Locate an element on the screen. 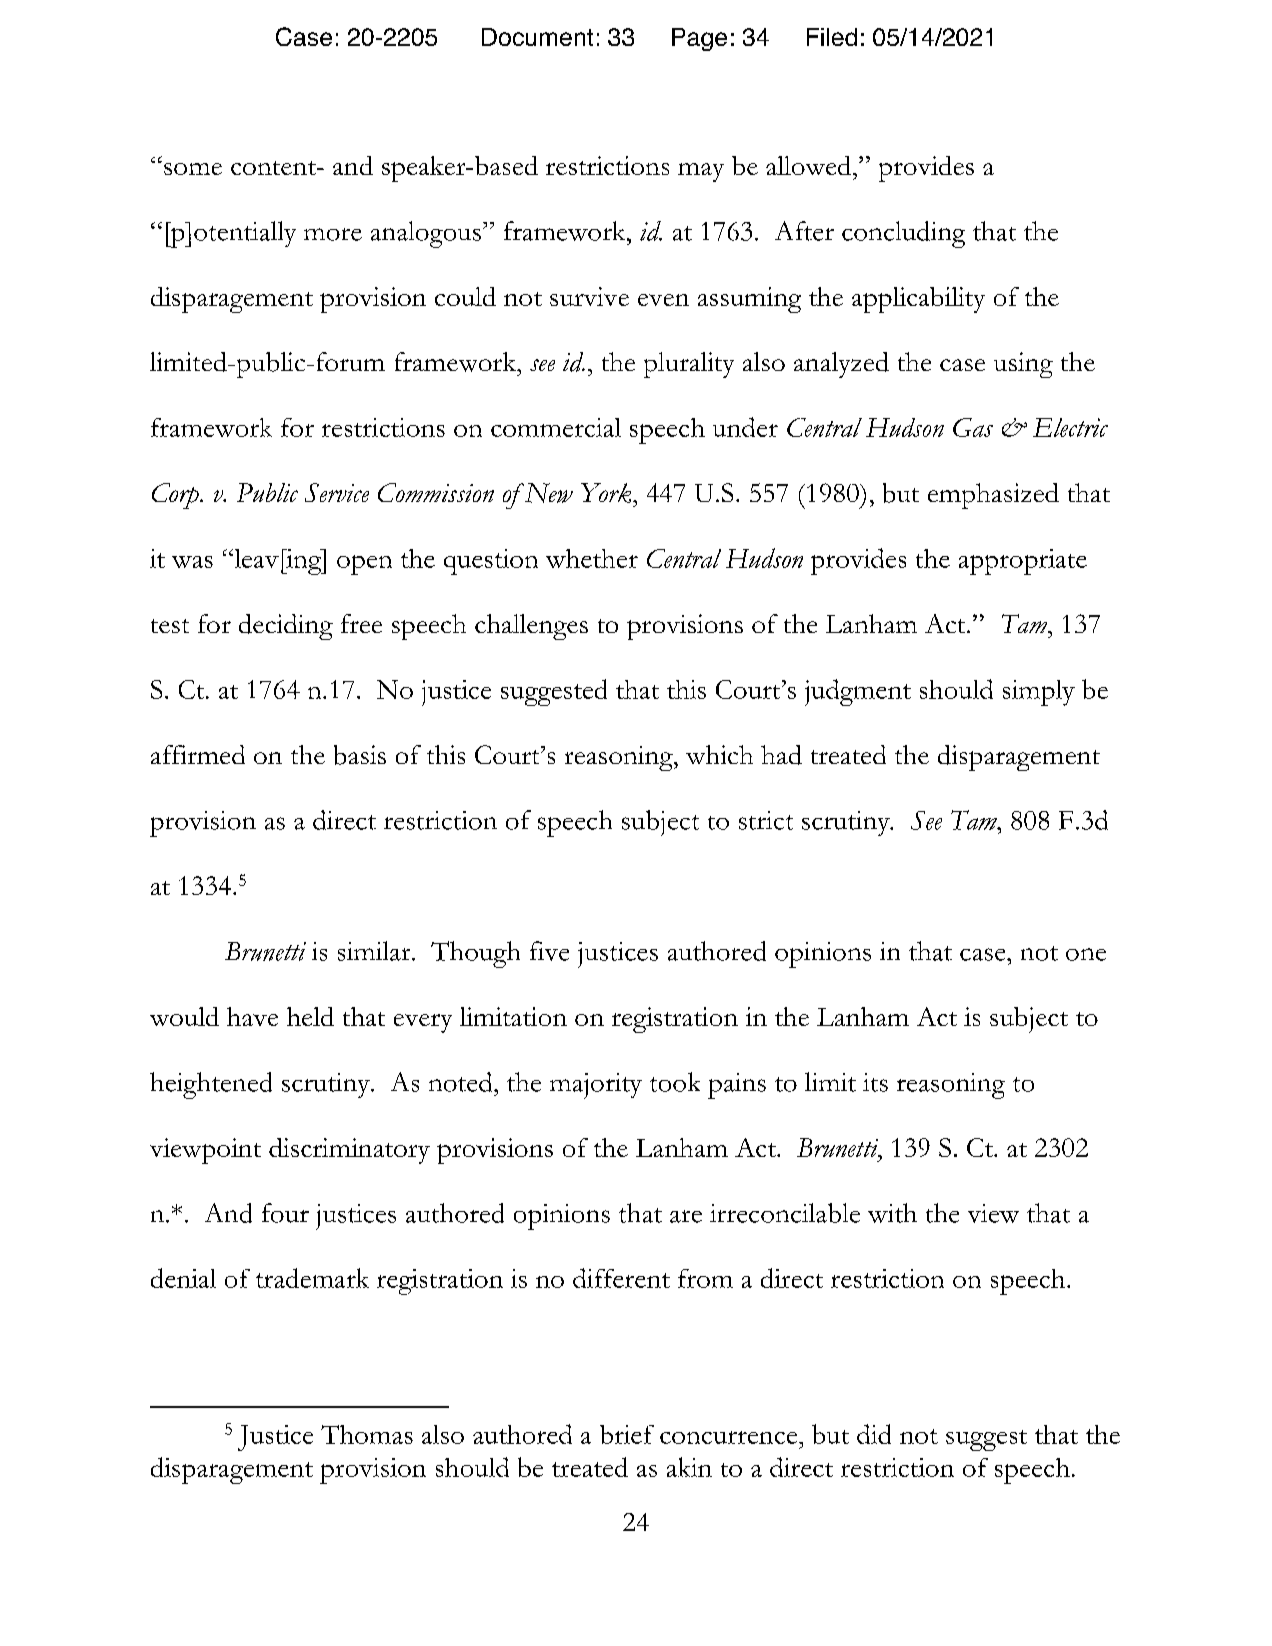  basis is located at coordinates (360, 755).
